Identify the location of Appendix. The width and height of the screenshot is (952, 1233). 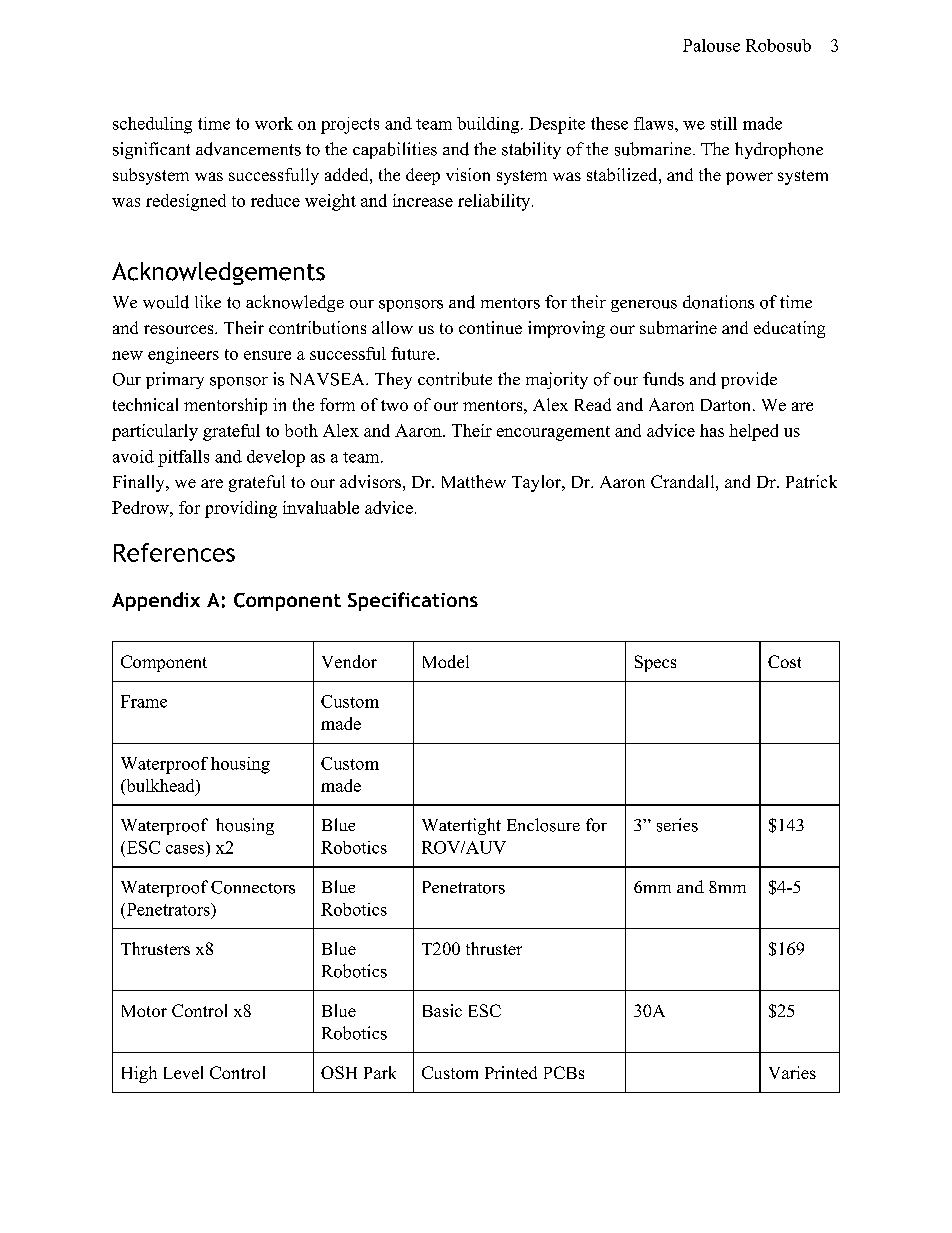
(156, 601).
